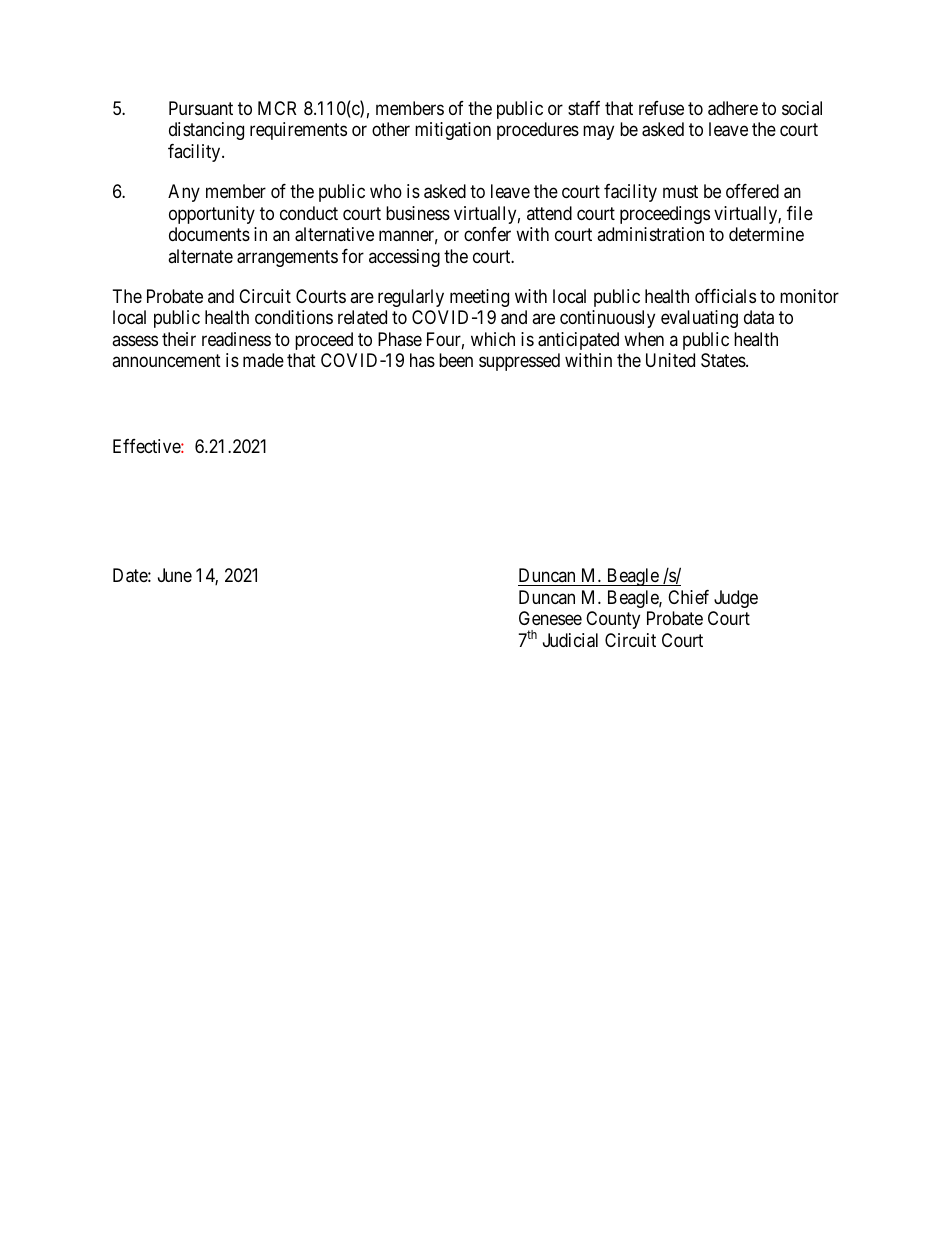 The image size is (952, 1233). What do you see at coordinates (166, 360) in the image?
I see `announcement` at bounding box center [166, 360].
